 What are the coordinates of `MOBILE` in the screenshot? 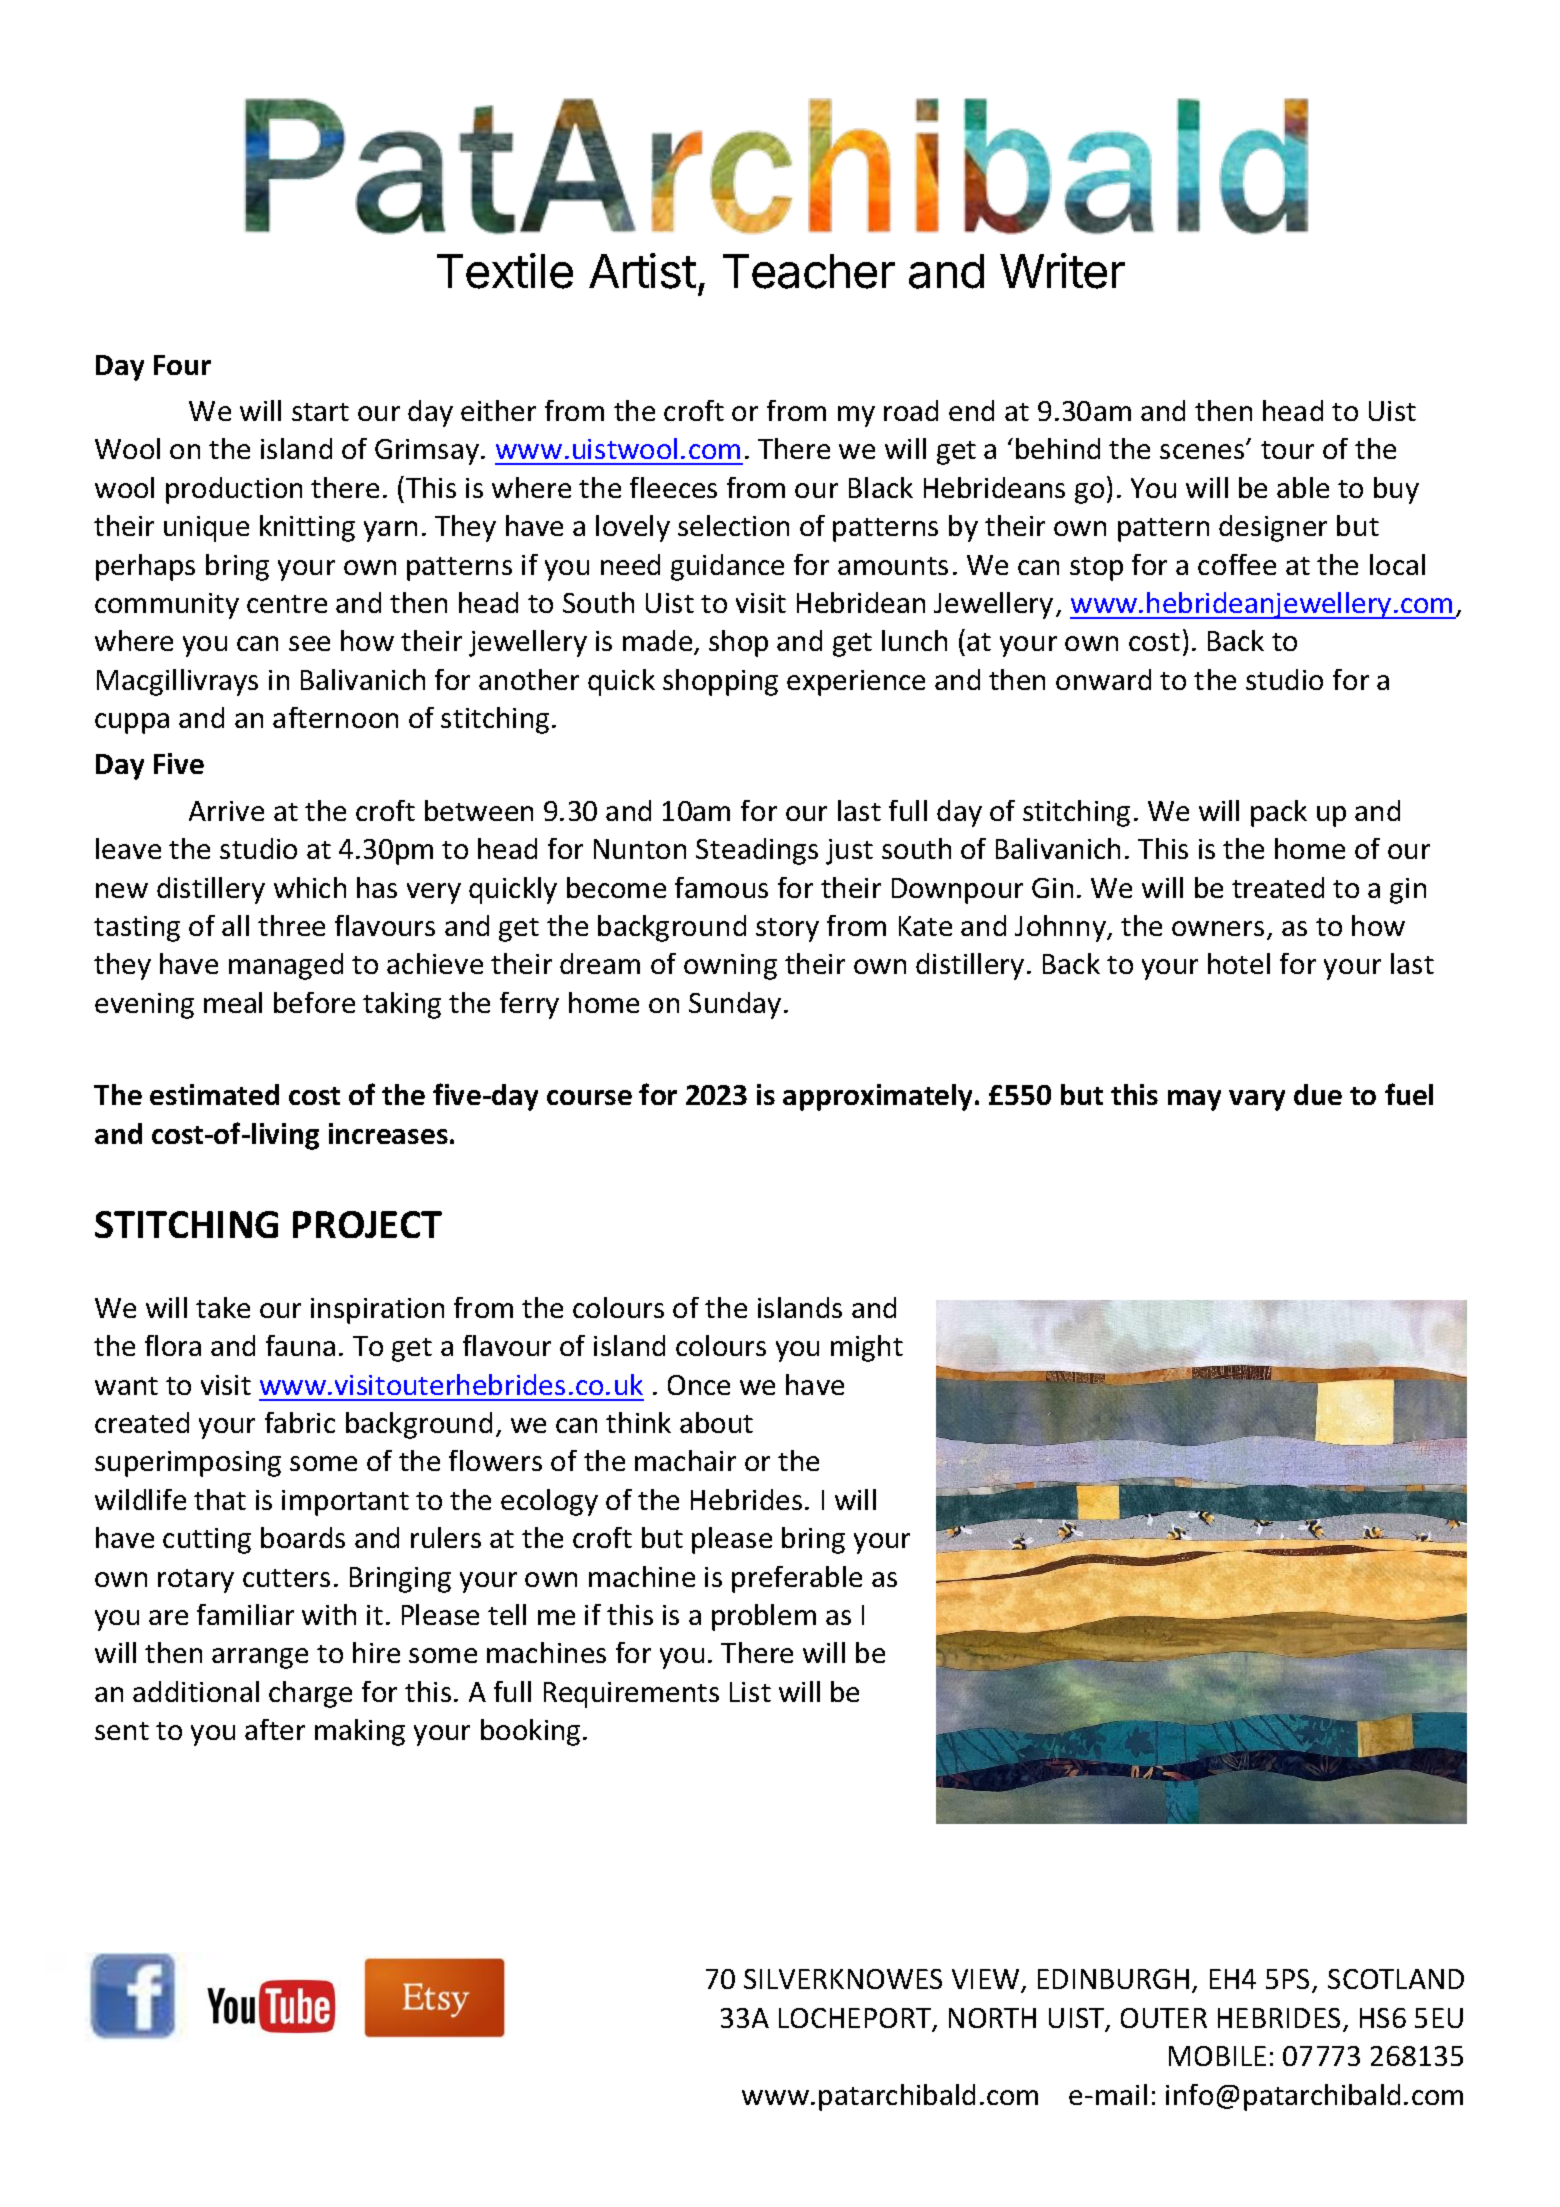 It's located at (1217, 2056).
